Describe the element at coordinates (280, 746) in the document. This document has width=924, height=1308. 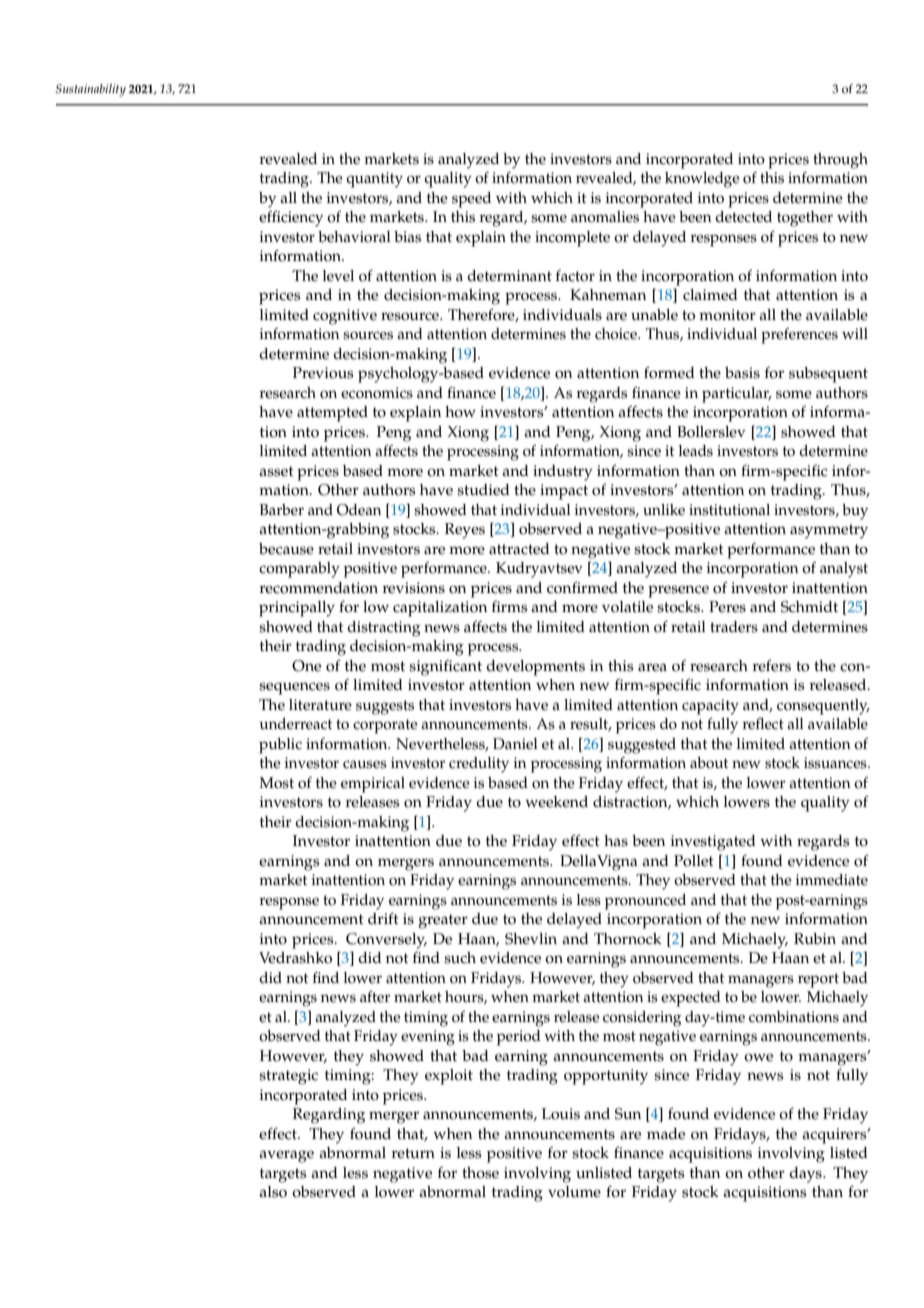
I see `public` at that location.
